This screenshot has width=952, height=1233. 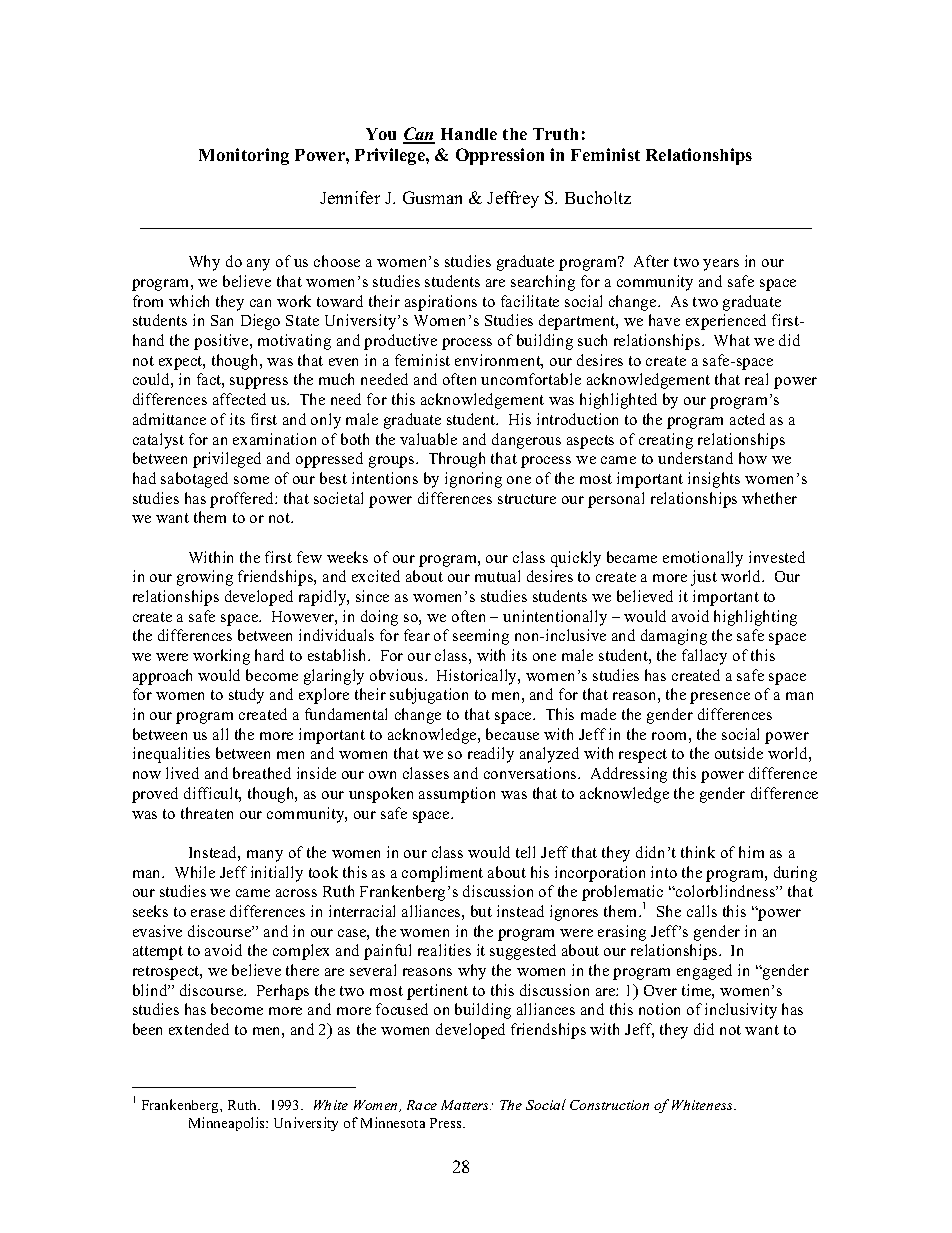 What do you see at coordinates (381, 134) in the screenshot?
I see `You` at bounding box center [381, 134].
